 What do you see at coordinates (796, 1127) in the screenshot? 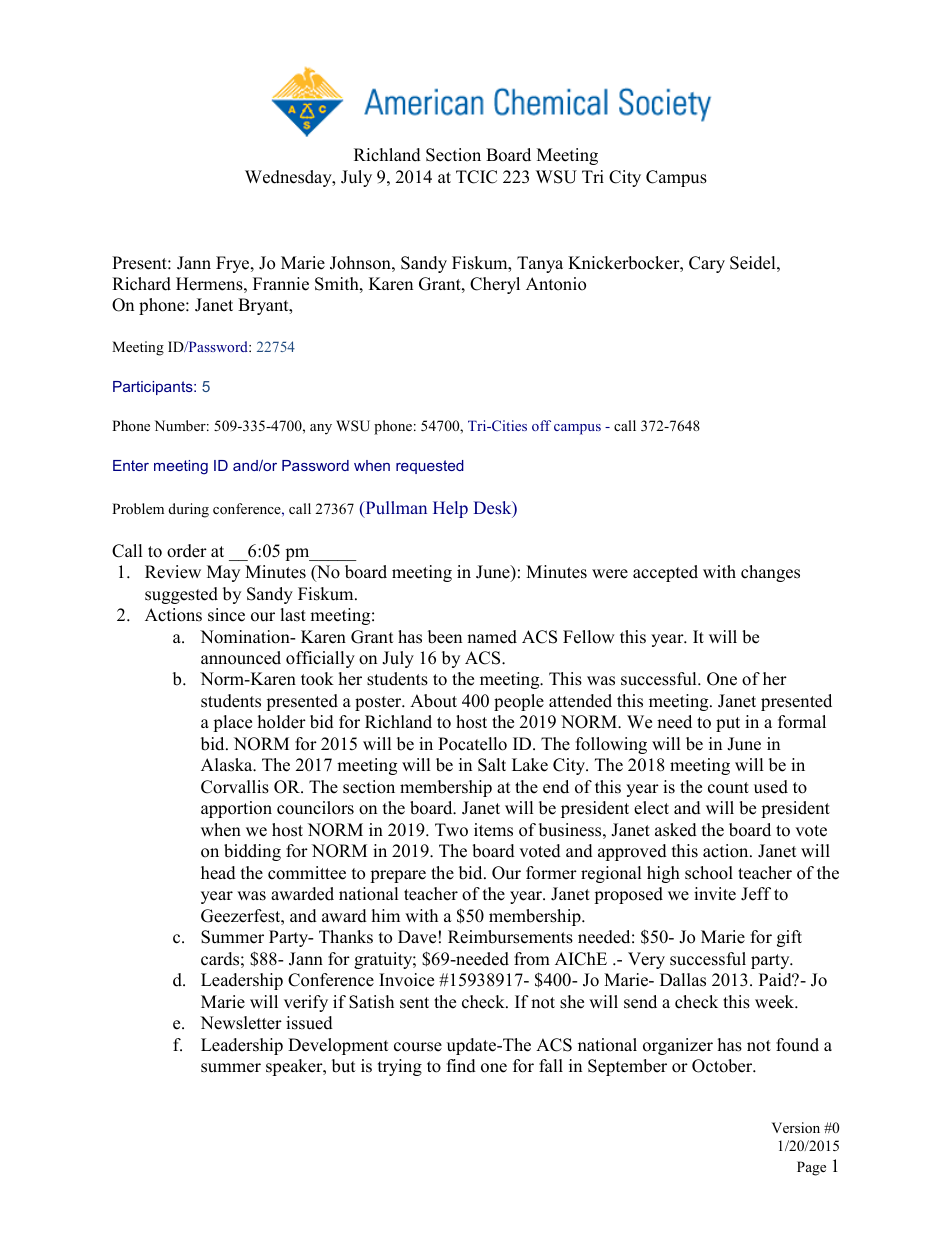
I see `Version` at bounding box center [796, 1127].
